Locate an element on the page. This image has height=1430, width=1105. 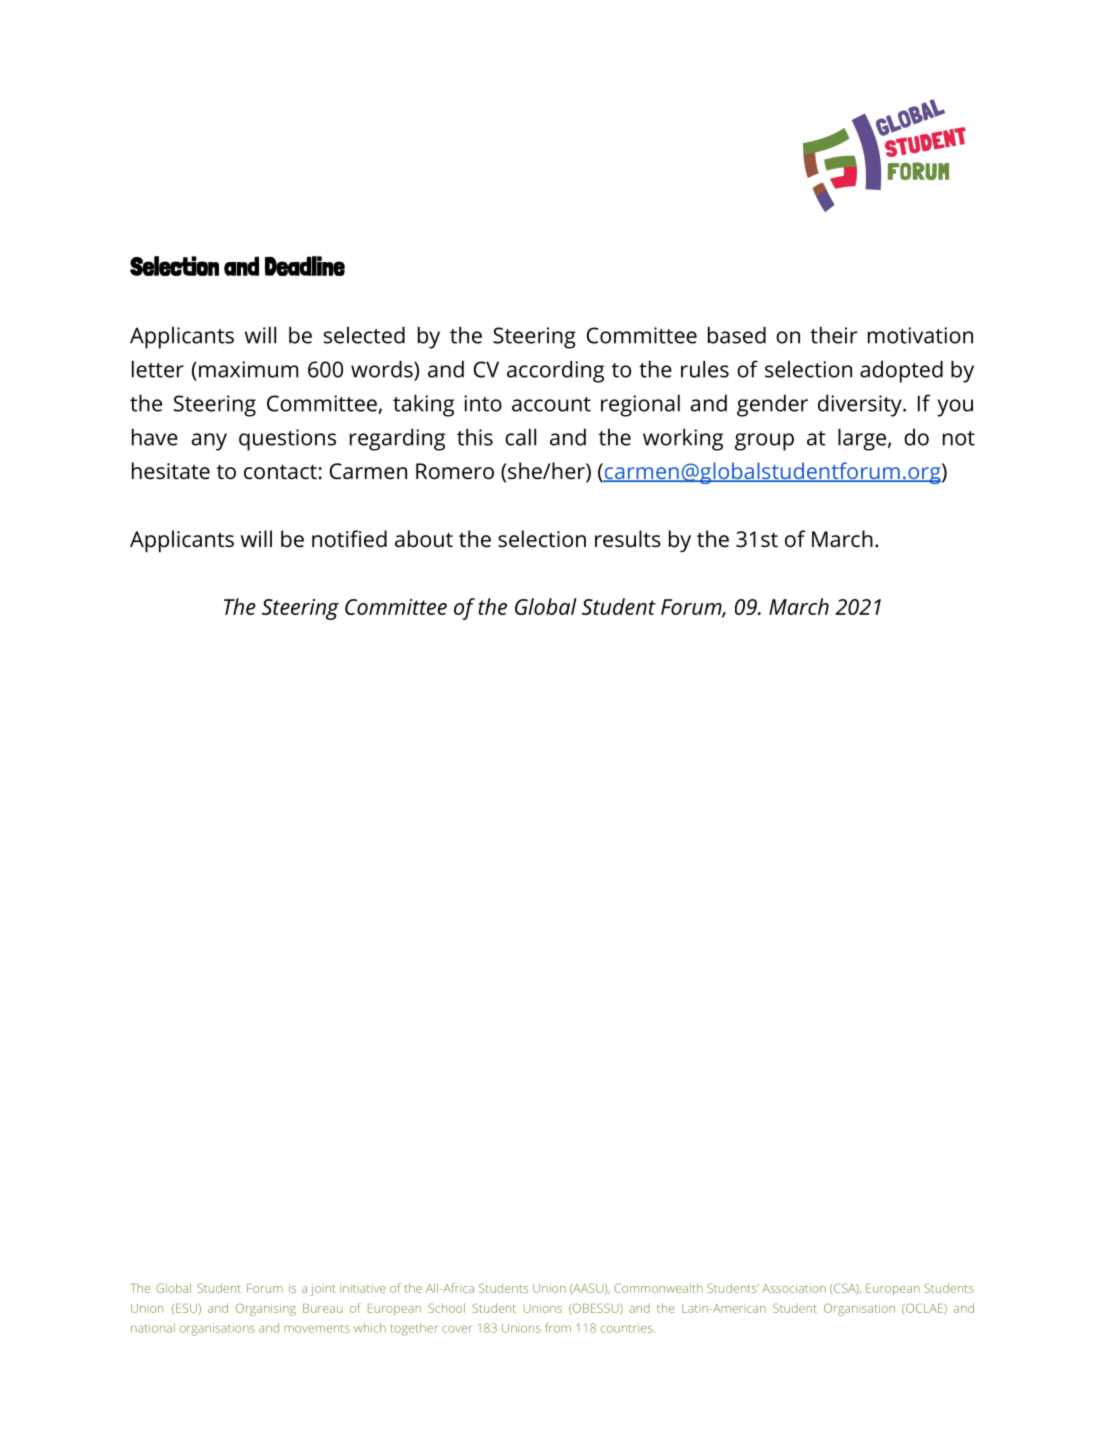
large is located at coordinates (862, 439).
